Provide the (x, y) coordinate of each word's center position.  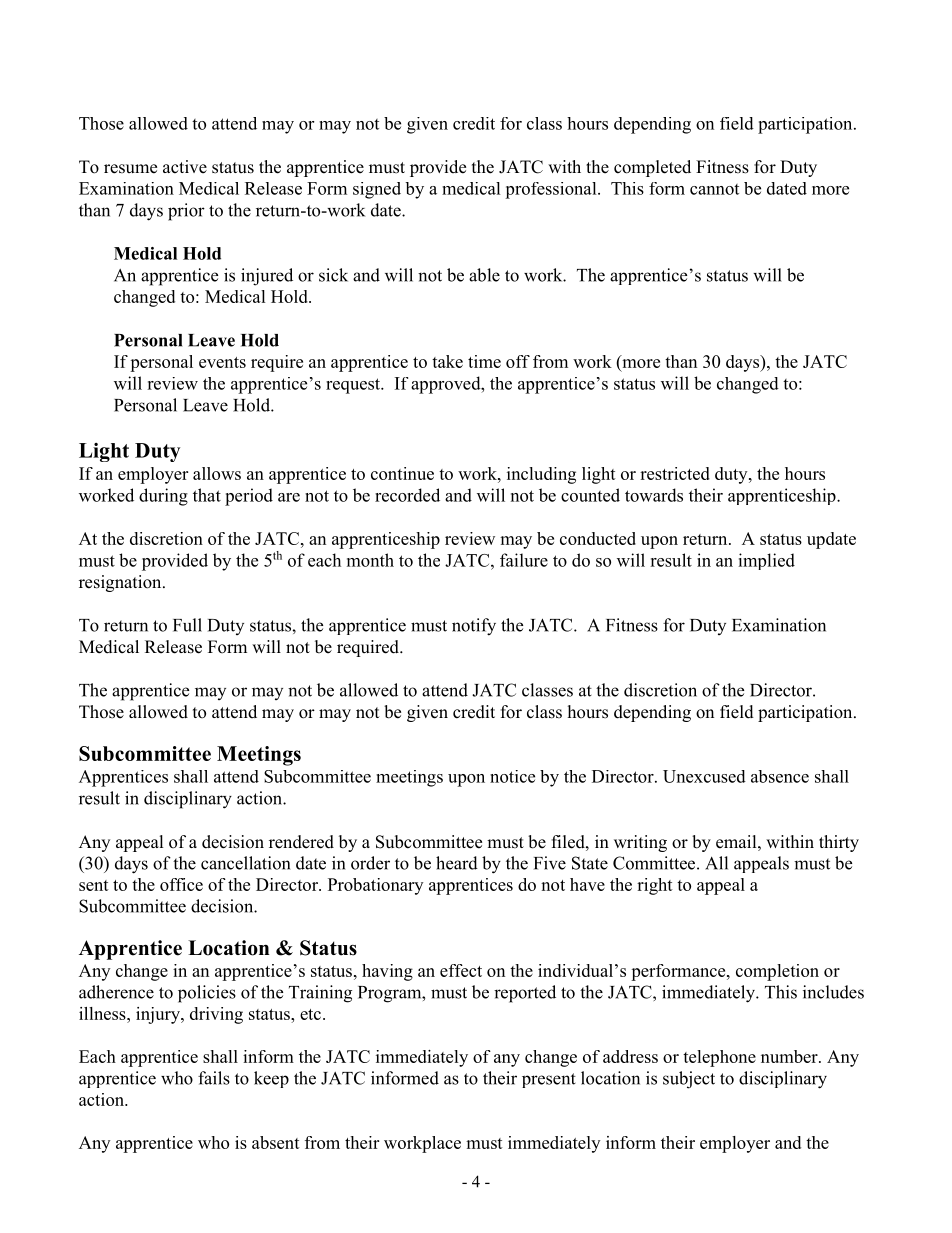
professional (552, 190)
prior (186, 212)
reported (525, 994)
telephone (719, 1058)
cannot (714, 189)
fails (214, 1078)
